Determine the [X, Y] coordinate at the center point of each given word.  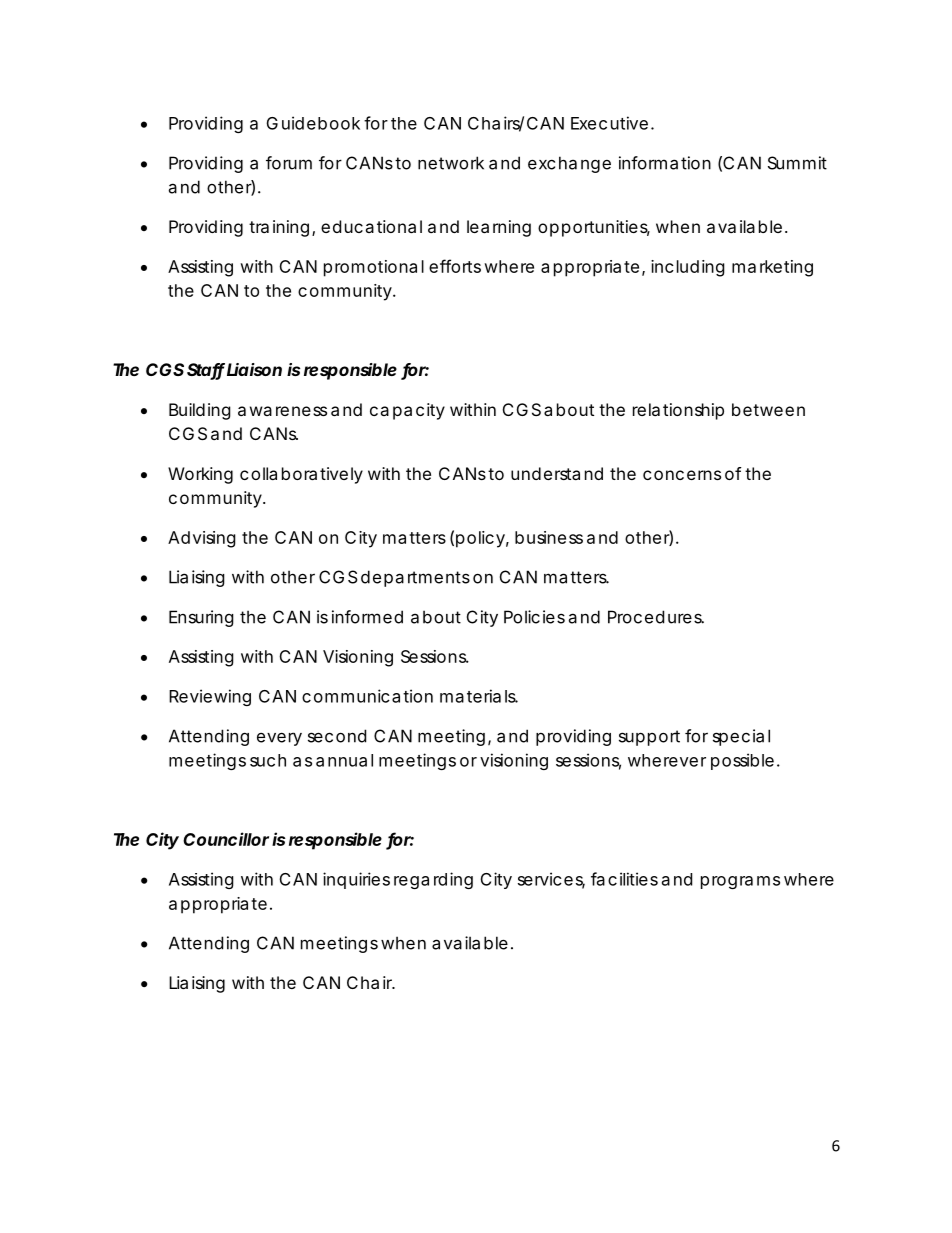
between [768, 409]
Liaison [254, 369]
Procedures [656, 617]
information [665, 163]
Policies [534, 617]
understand [557, 473]
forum [289, 163]
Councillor [226, 839]
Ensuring [201, 618]
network [451, 163]
